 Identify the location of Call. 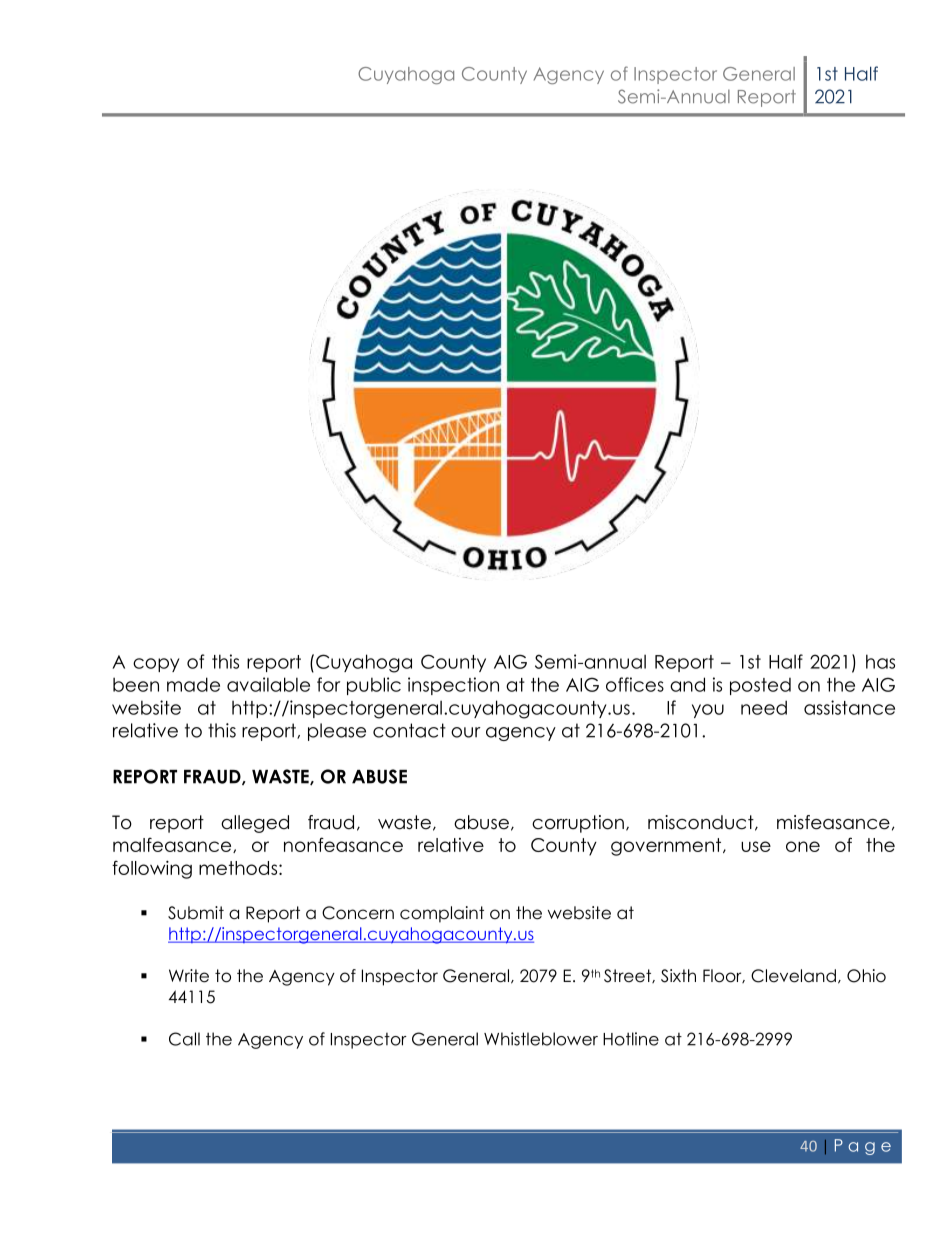
(184, 1039).
